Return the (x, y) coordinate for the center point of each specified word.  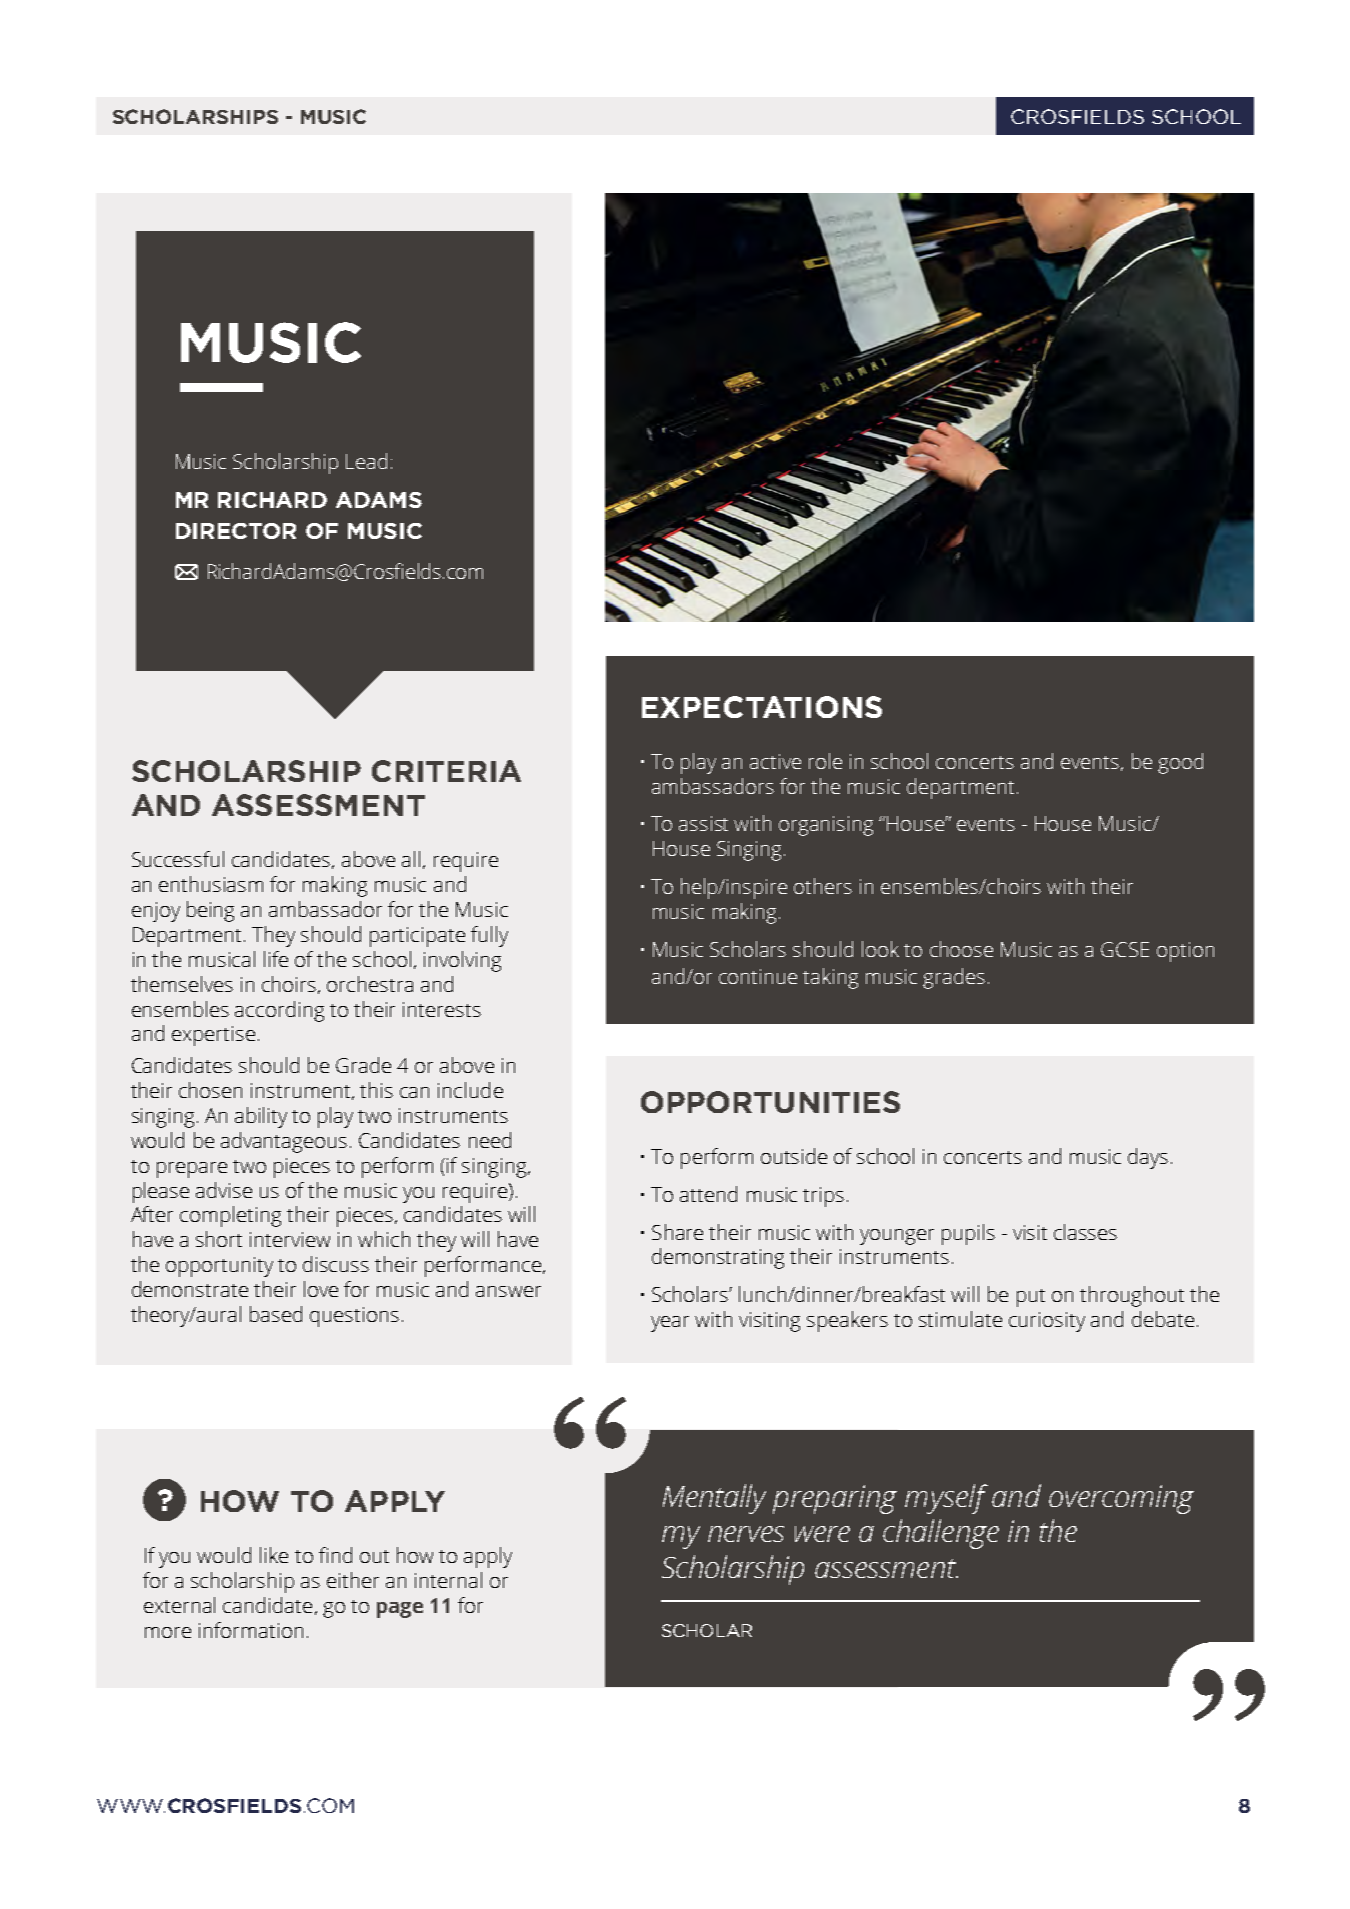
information (251, 1630)
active (775, 761)
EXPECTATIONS (762, 707)
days (1148, 1158)
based (276, 1314)
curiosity (1047, 1322)
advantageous (284, 1142)
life (276, 959)
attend (708, 1194)
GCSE (1125, 949)
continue (758, 976)
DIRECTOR (236, 531)
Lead (366, 461)
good (1180, 763)
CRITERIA (446, 771)
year (670, 1324)
